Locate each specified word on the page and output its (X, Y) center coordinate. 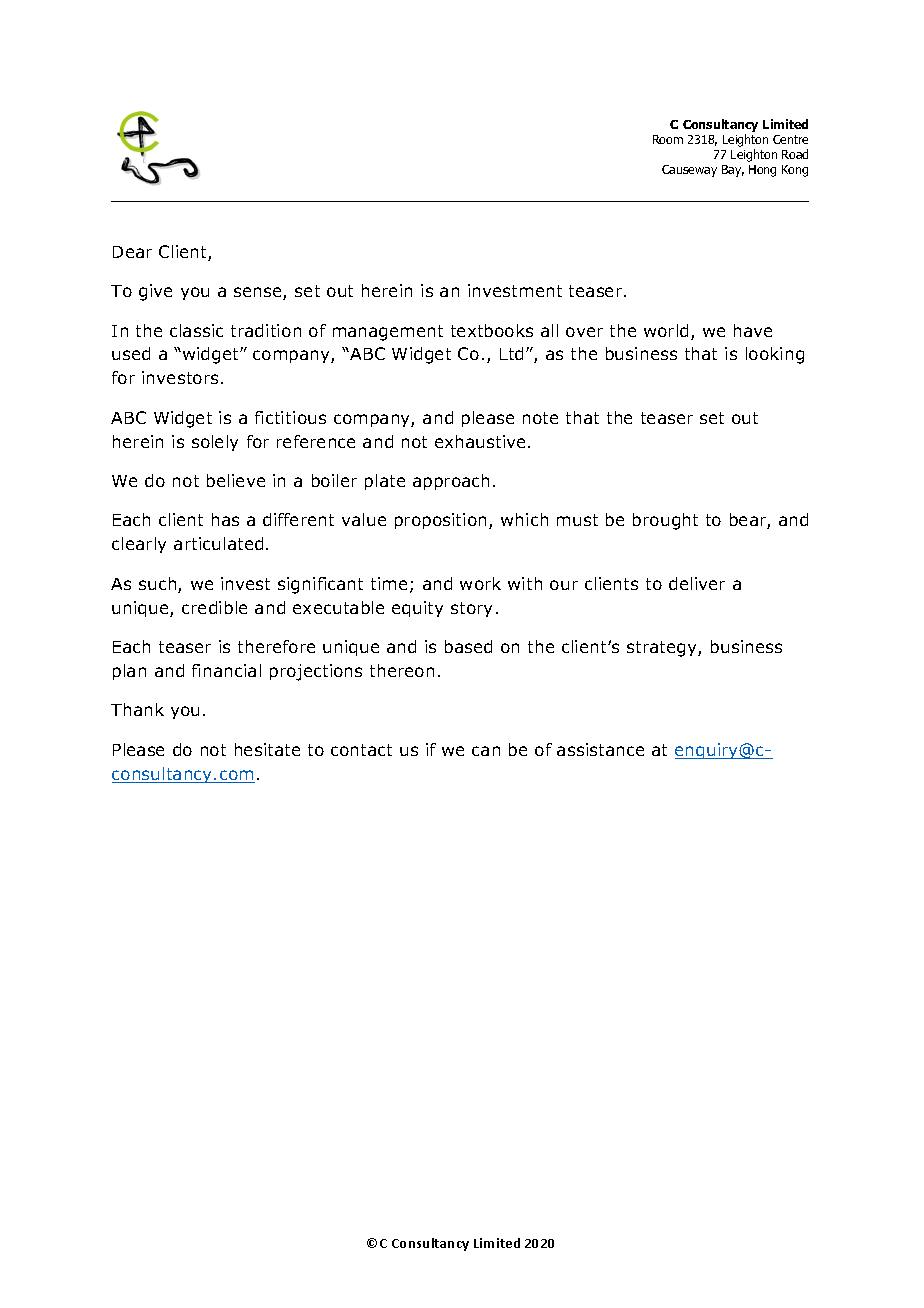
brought (665, 521)
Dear (132, 252)
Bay (733, 171)
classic (196, 330)
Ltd (511, 353)
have (753, 330)
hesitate (267, 749)
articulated (218, 543)
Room (668, 139)
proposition (442, 521)
